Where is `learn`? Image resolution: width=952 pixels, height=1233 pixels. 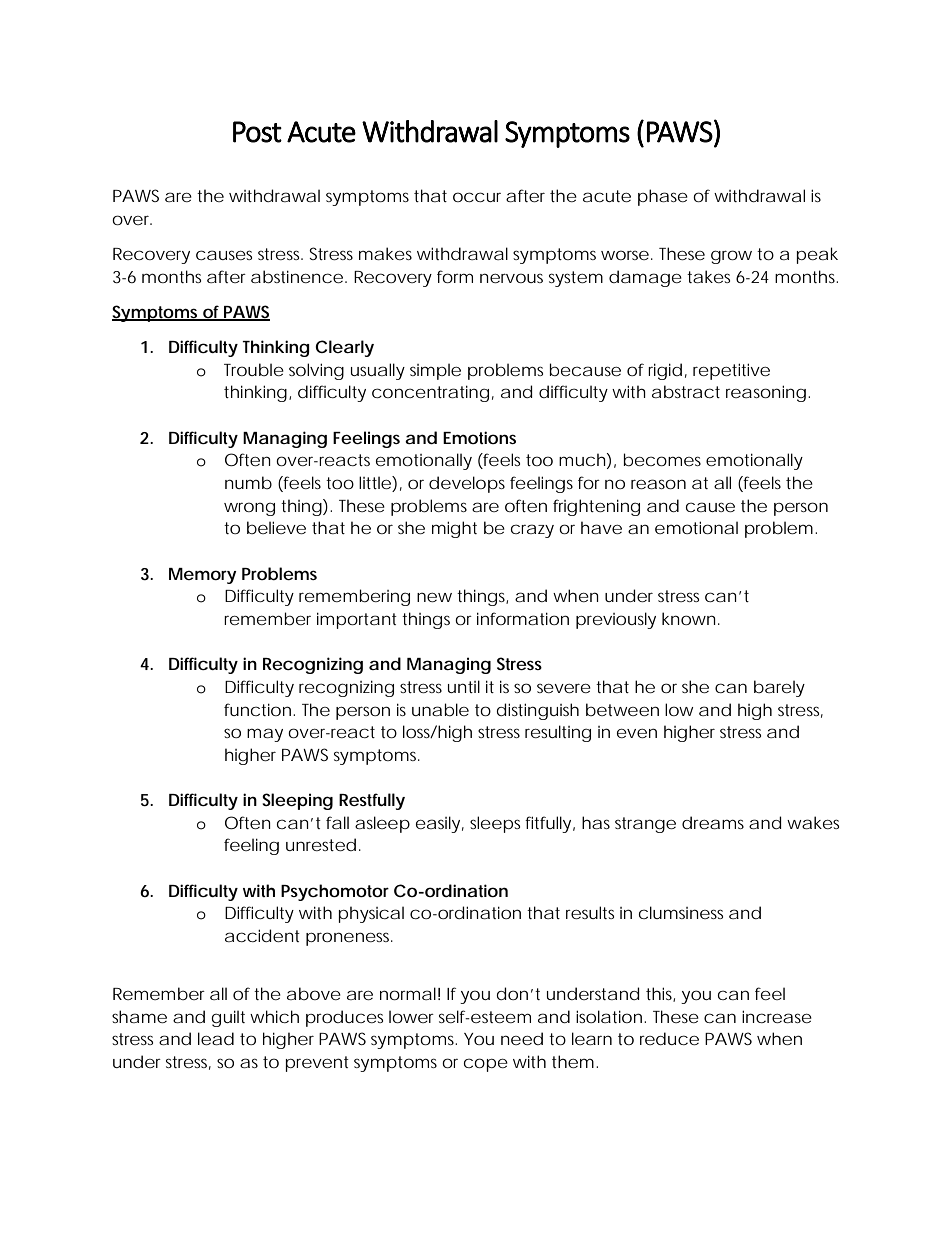
learn is located at coordinates (592, 1038).
